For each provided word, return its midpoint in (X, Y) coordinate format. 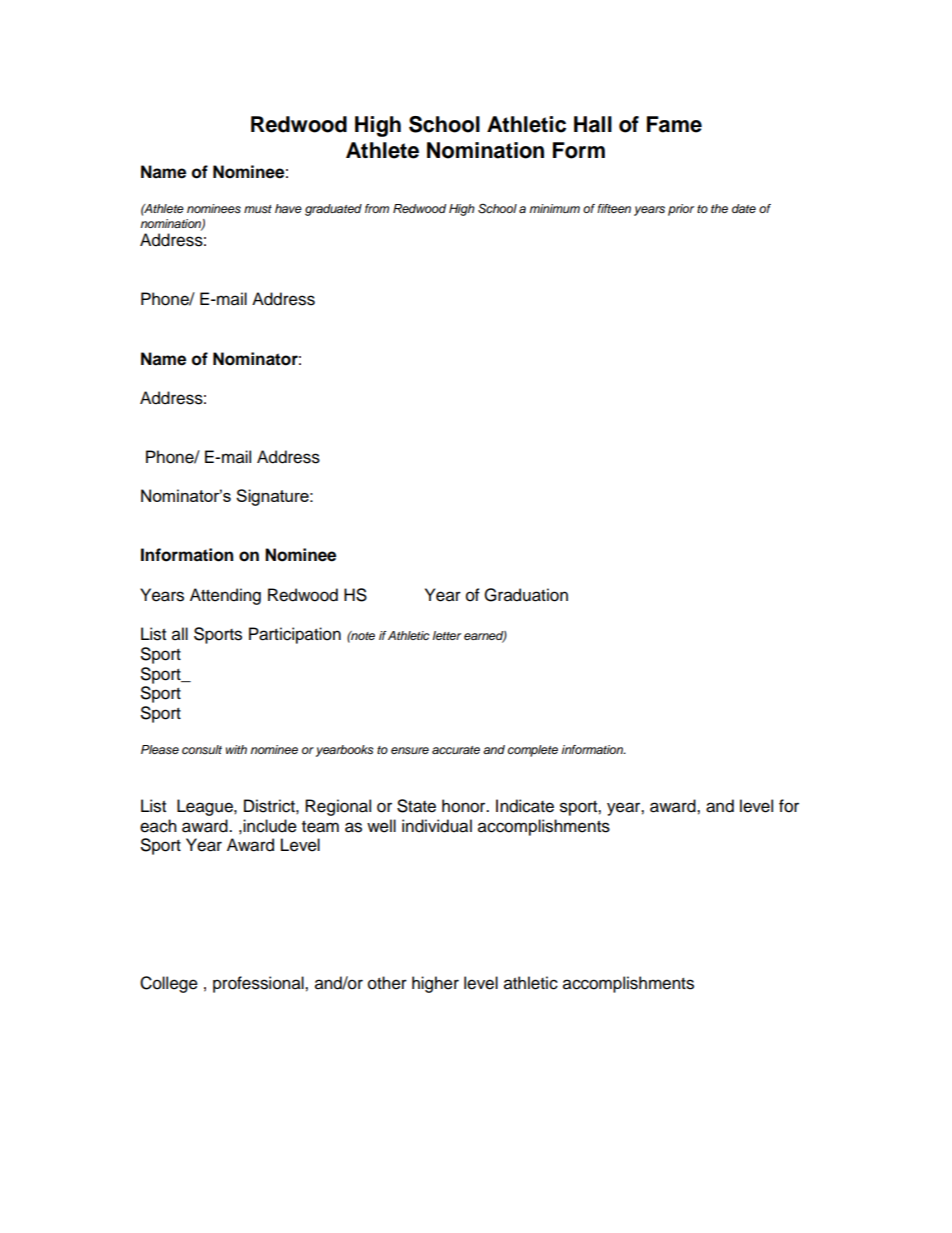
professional (259, 984)
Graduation (526, 595)
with (236, 749)
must (258, 209)
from (377, 208)
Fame (674, 124)
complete (533, 751)
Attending (225, 596)
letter (447, 635)
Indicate (525, 806)
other (387, 983)
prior (681, 210)
